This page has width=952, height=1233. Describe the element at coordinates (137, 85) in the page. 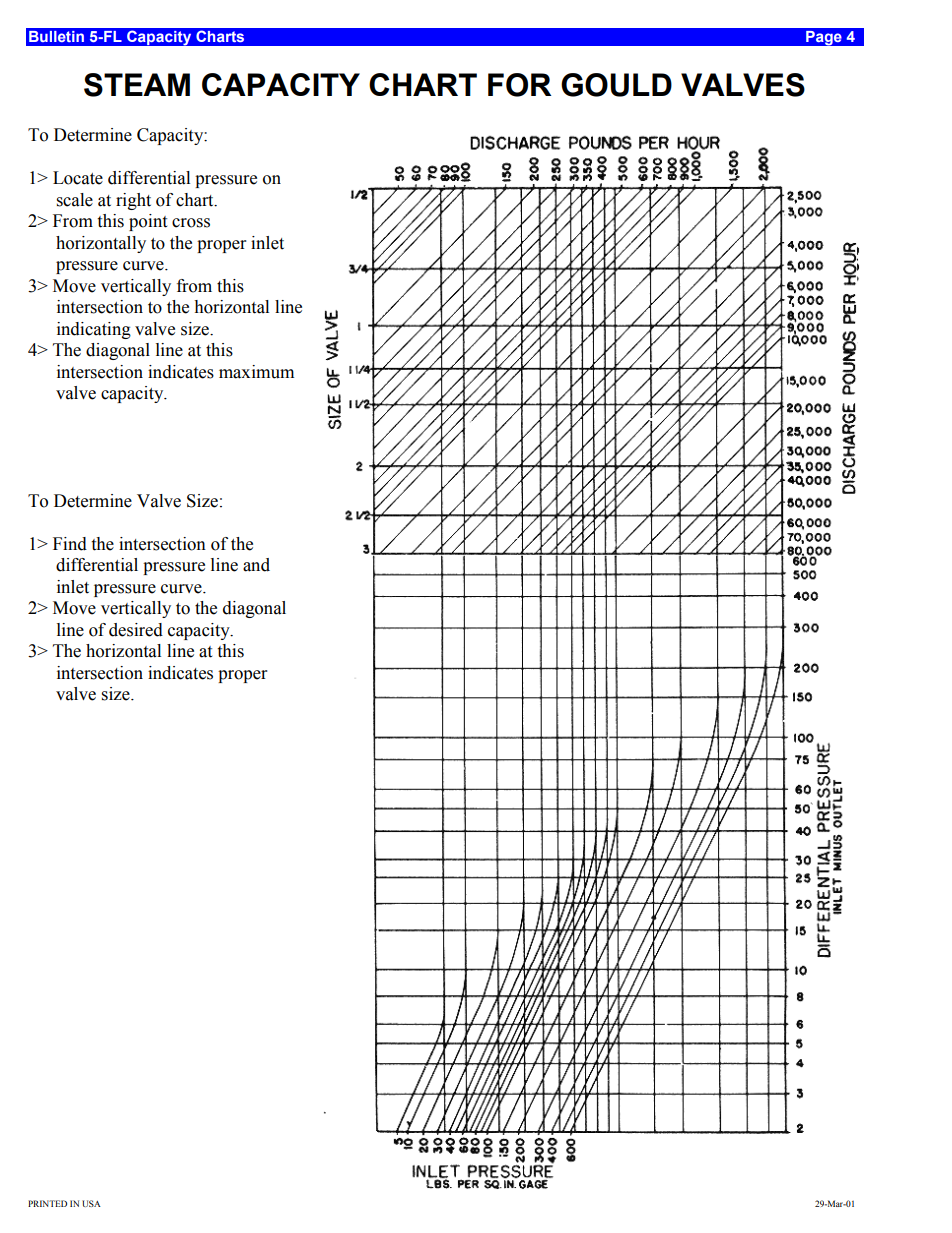

I see `STEAM` at that location.
